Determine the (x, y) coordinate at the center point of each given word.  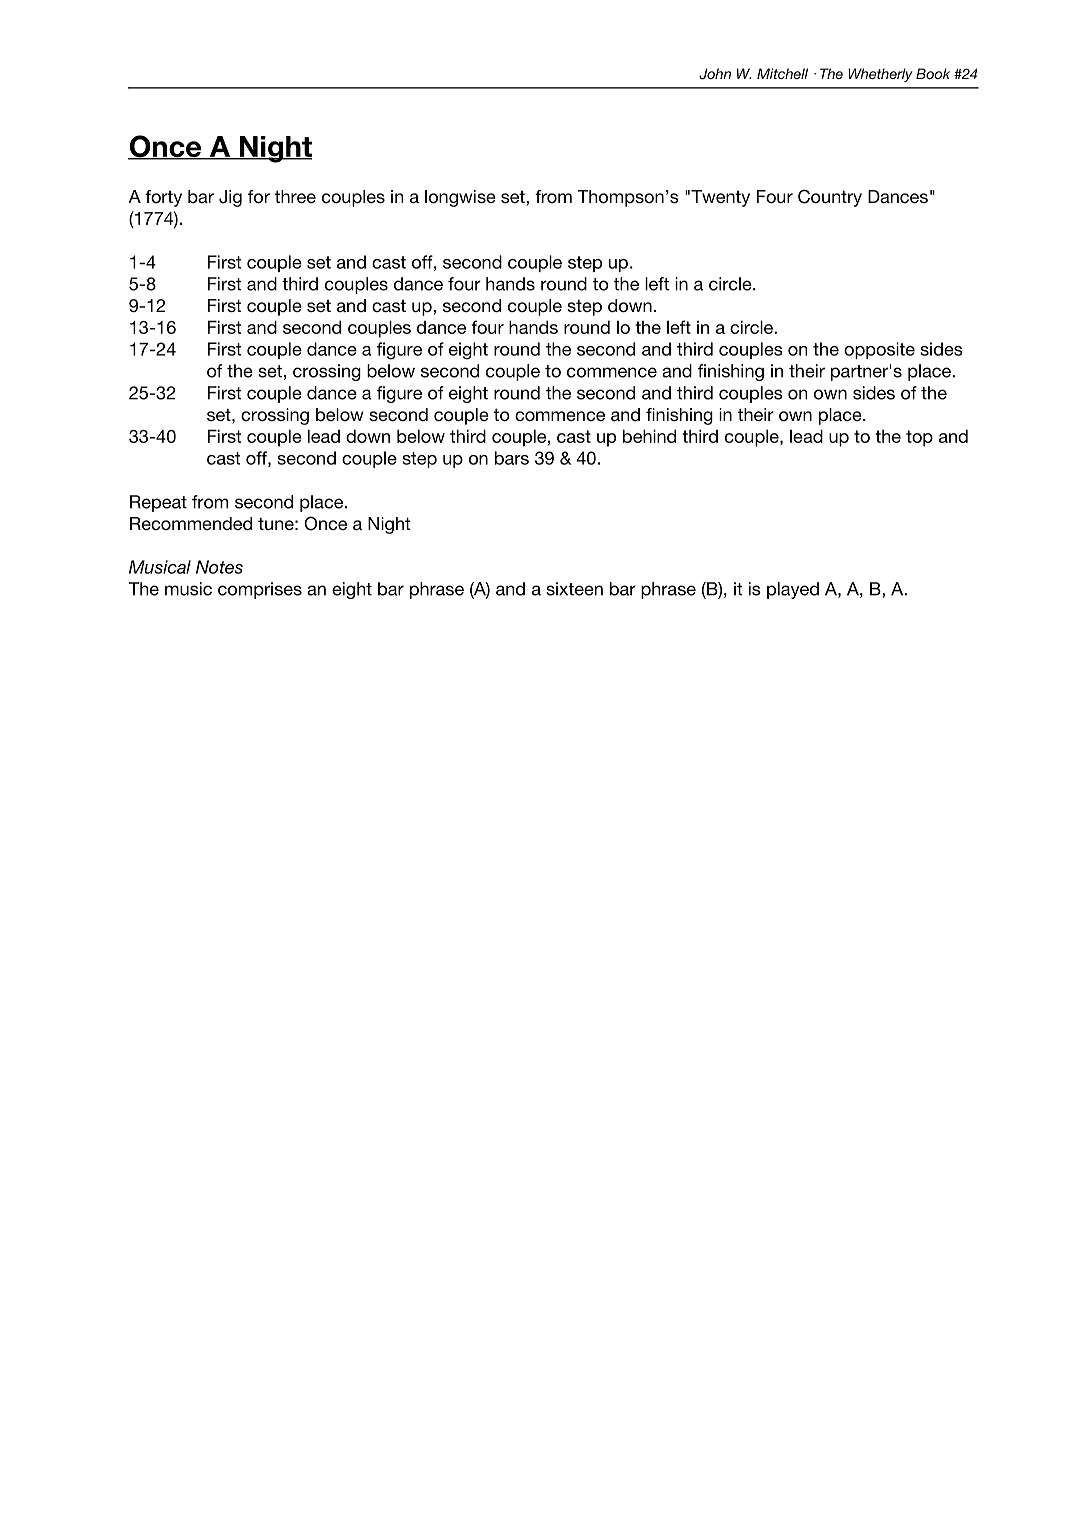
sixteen (574, 589)
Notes (219, 567)
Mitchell (782, 73)
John (715, 74)
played (793, 590)
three (295, 196)
